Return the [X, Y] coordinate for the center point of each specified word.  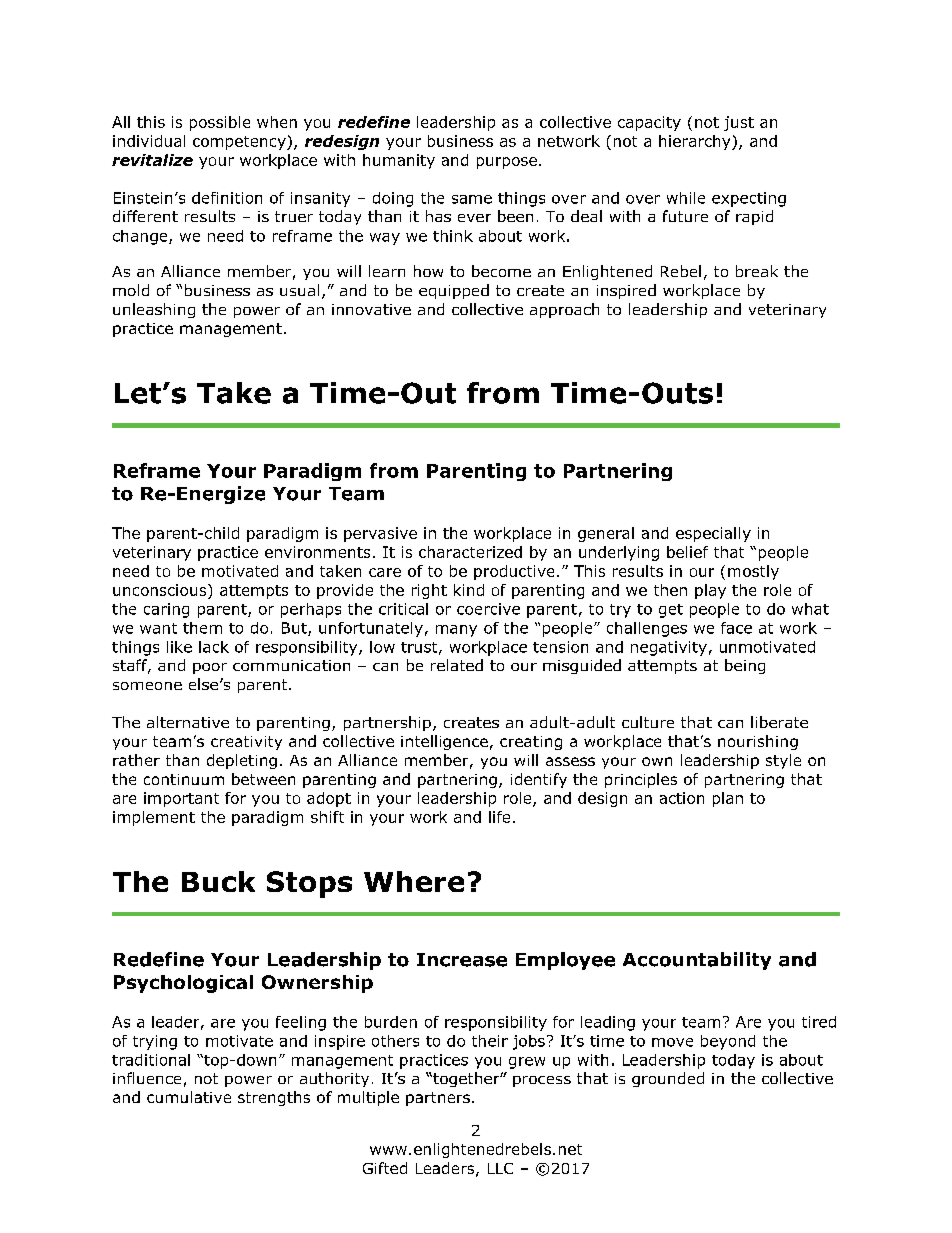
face [736, 628]
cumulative [189, 1097]
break [757, 271]
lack [214, 647]
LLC [500, 1168]
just [739, 123]
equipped [454, 291]
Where [414, 881]
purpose [507, 163]
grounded [668, 1079]
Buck [218, 881]
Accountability [697, 961]
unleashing [154, 310]
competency [240, 143]
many [456, 631]
